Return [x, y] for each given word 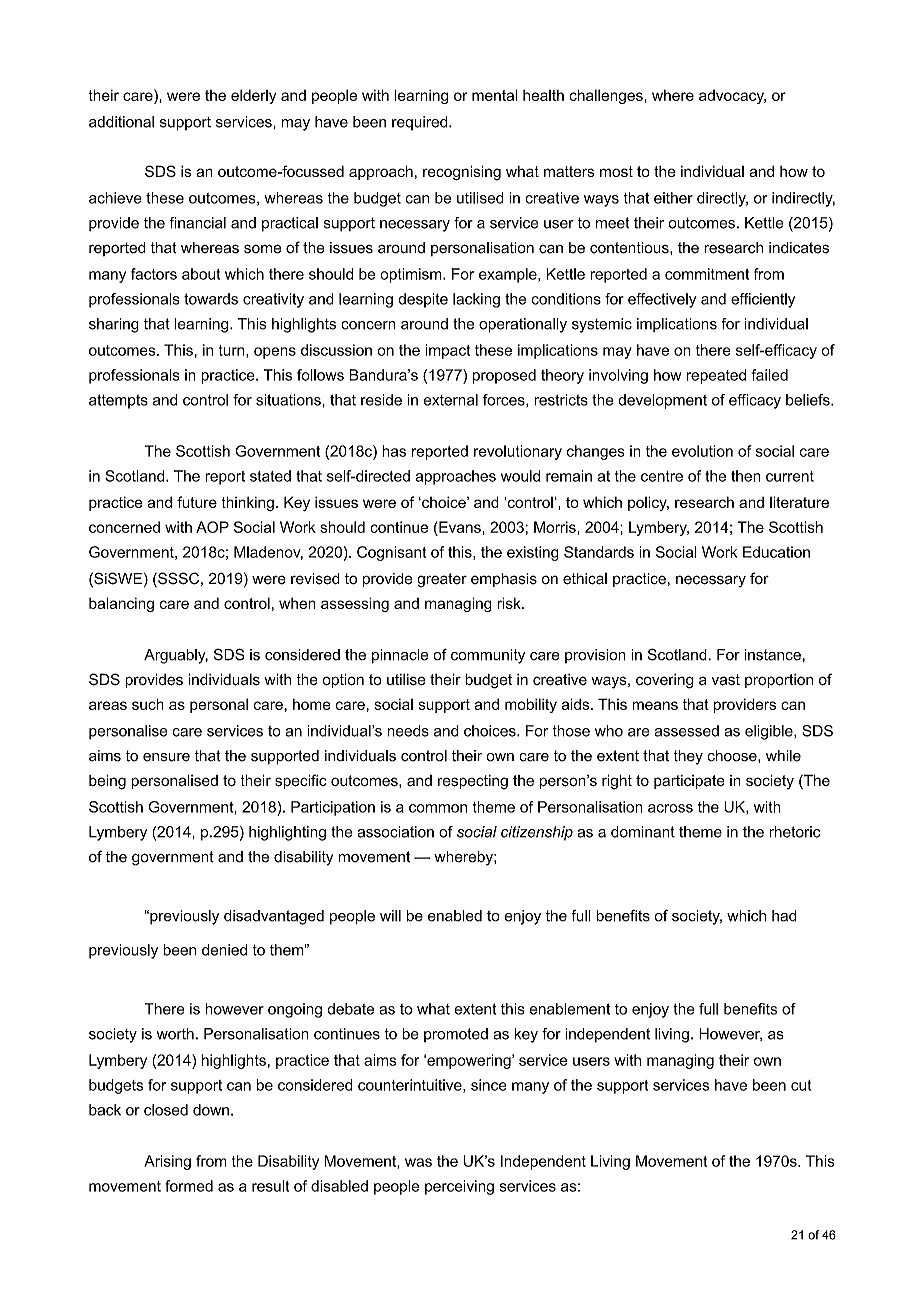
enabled [455, 916]
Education [776, 552]
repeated [716, 376]
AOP [212, 527]
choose [733, 756]
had [784, 916]
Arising [167, 1162]
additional [121, 122]
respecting [473, 782]
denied [224, 950]
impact [447, 351]
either [673, 198]
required [421, 123]
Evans [459, 527]
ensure [166, 757]
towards [211, 299]
